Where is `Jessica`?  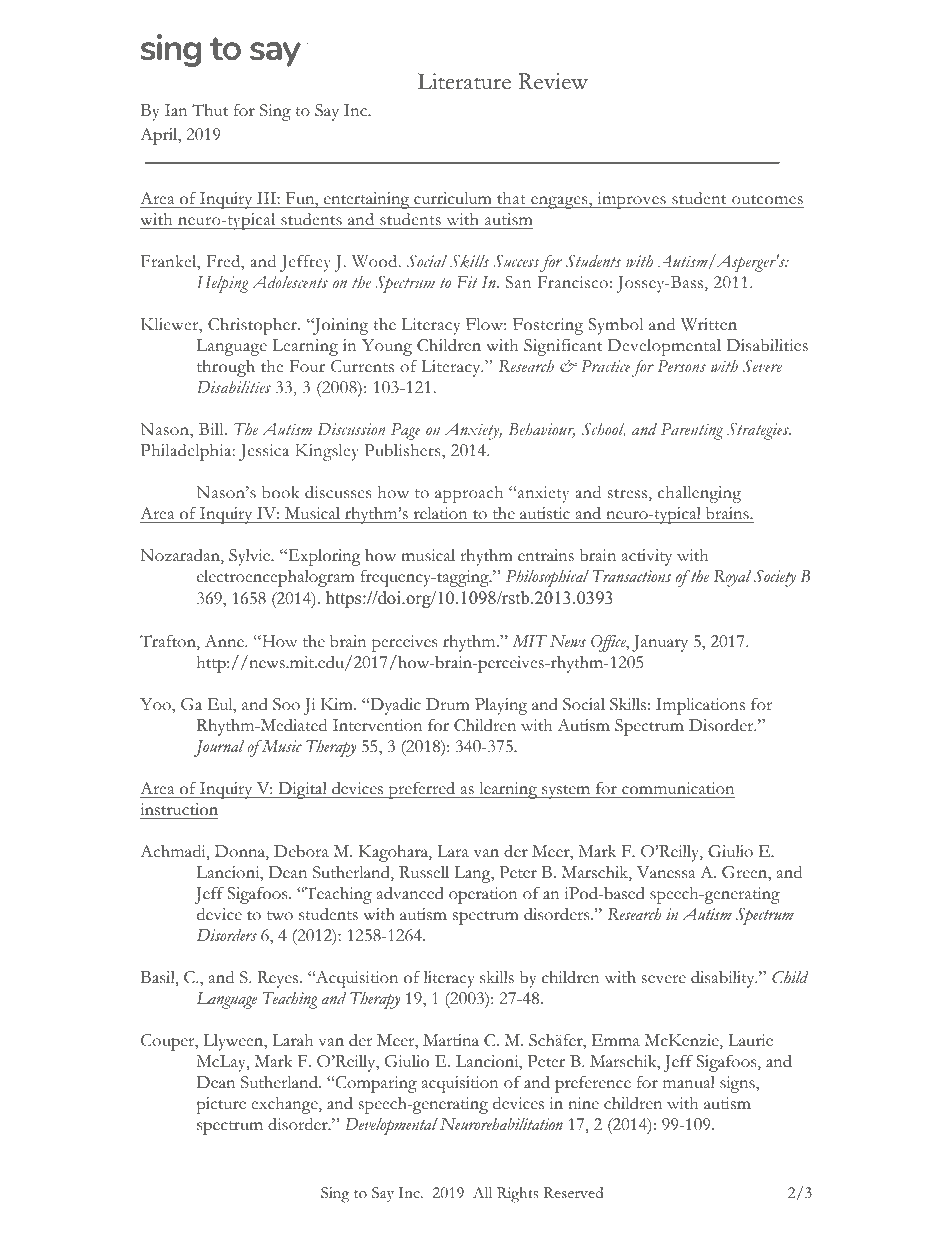
Jessica is located at coordinates (264, 452).
